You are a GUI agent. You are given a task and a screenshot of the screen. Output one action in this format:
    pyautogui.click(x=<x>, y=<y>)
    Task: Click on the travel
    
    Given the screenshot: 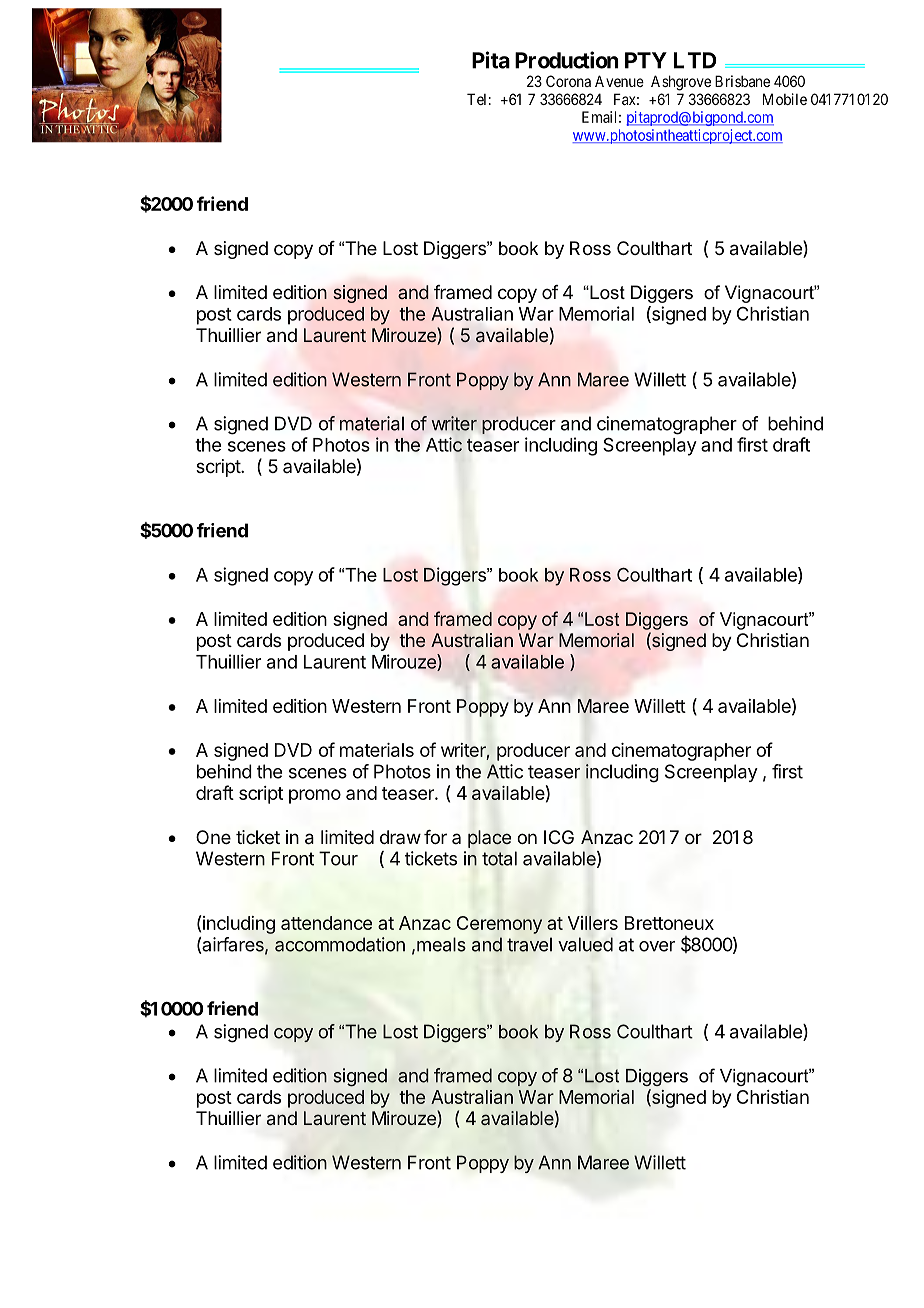 What is the action you would take?
    pyautogui.click(x=529, y=944)
